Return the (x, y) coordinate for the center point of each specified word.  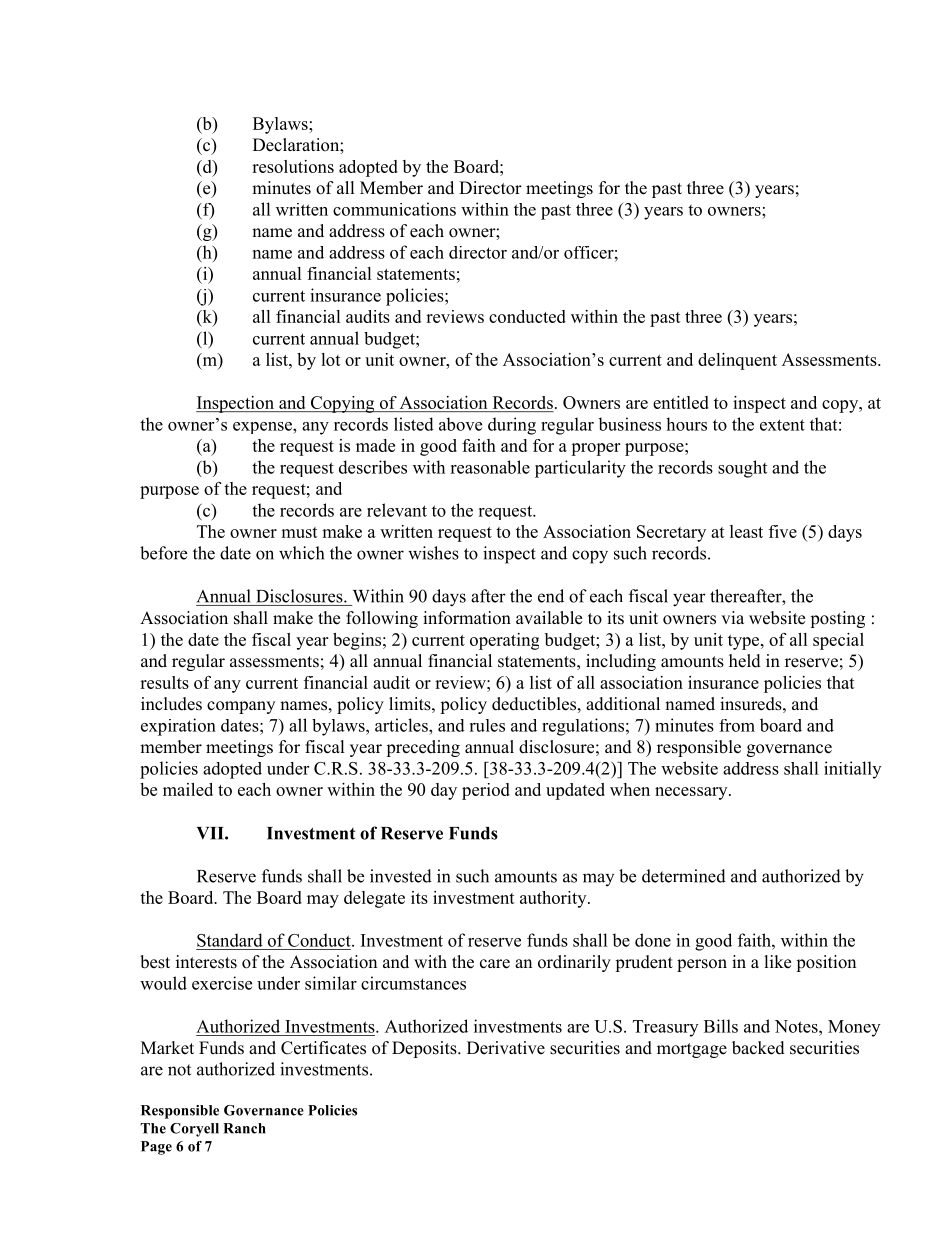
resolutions (293, 166)
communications (394, 209)
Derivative (506, 1048)
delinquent (737, 361)
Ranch (244, 1128)
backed (758, 1048)
